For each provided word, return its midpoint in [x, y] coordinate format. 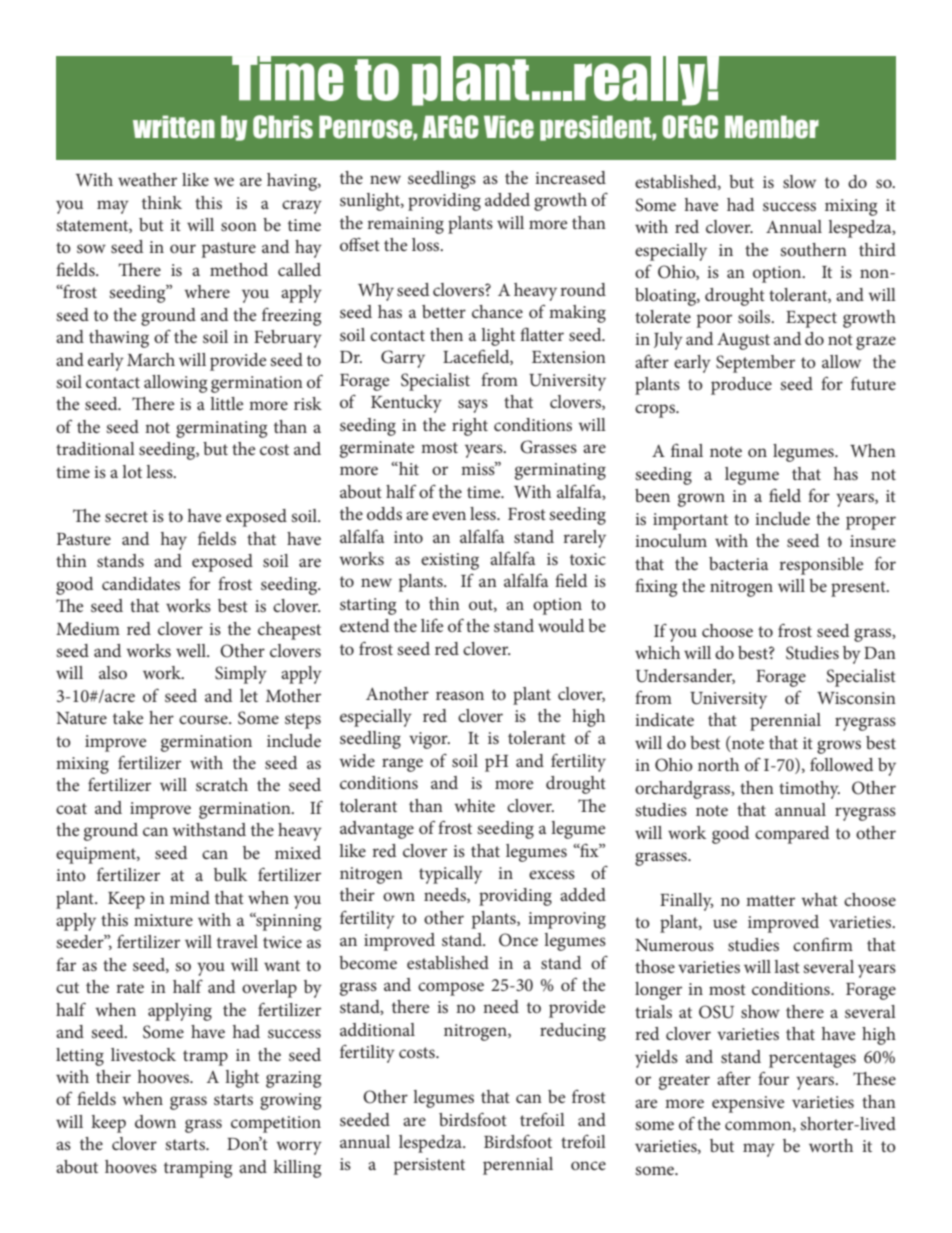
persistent [429, 1166]
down [155, 1121]
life [432, 625]
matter [770, 900]
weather [147, 179]
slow [799, 181]
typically [450, 875]
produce [741, 386]
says [473, 406]
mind [190, 897]
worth [831, 1145]
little [226, 403]
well [192, 650]
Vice [509, 127]
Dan [880, 653]
